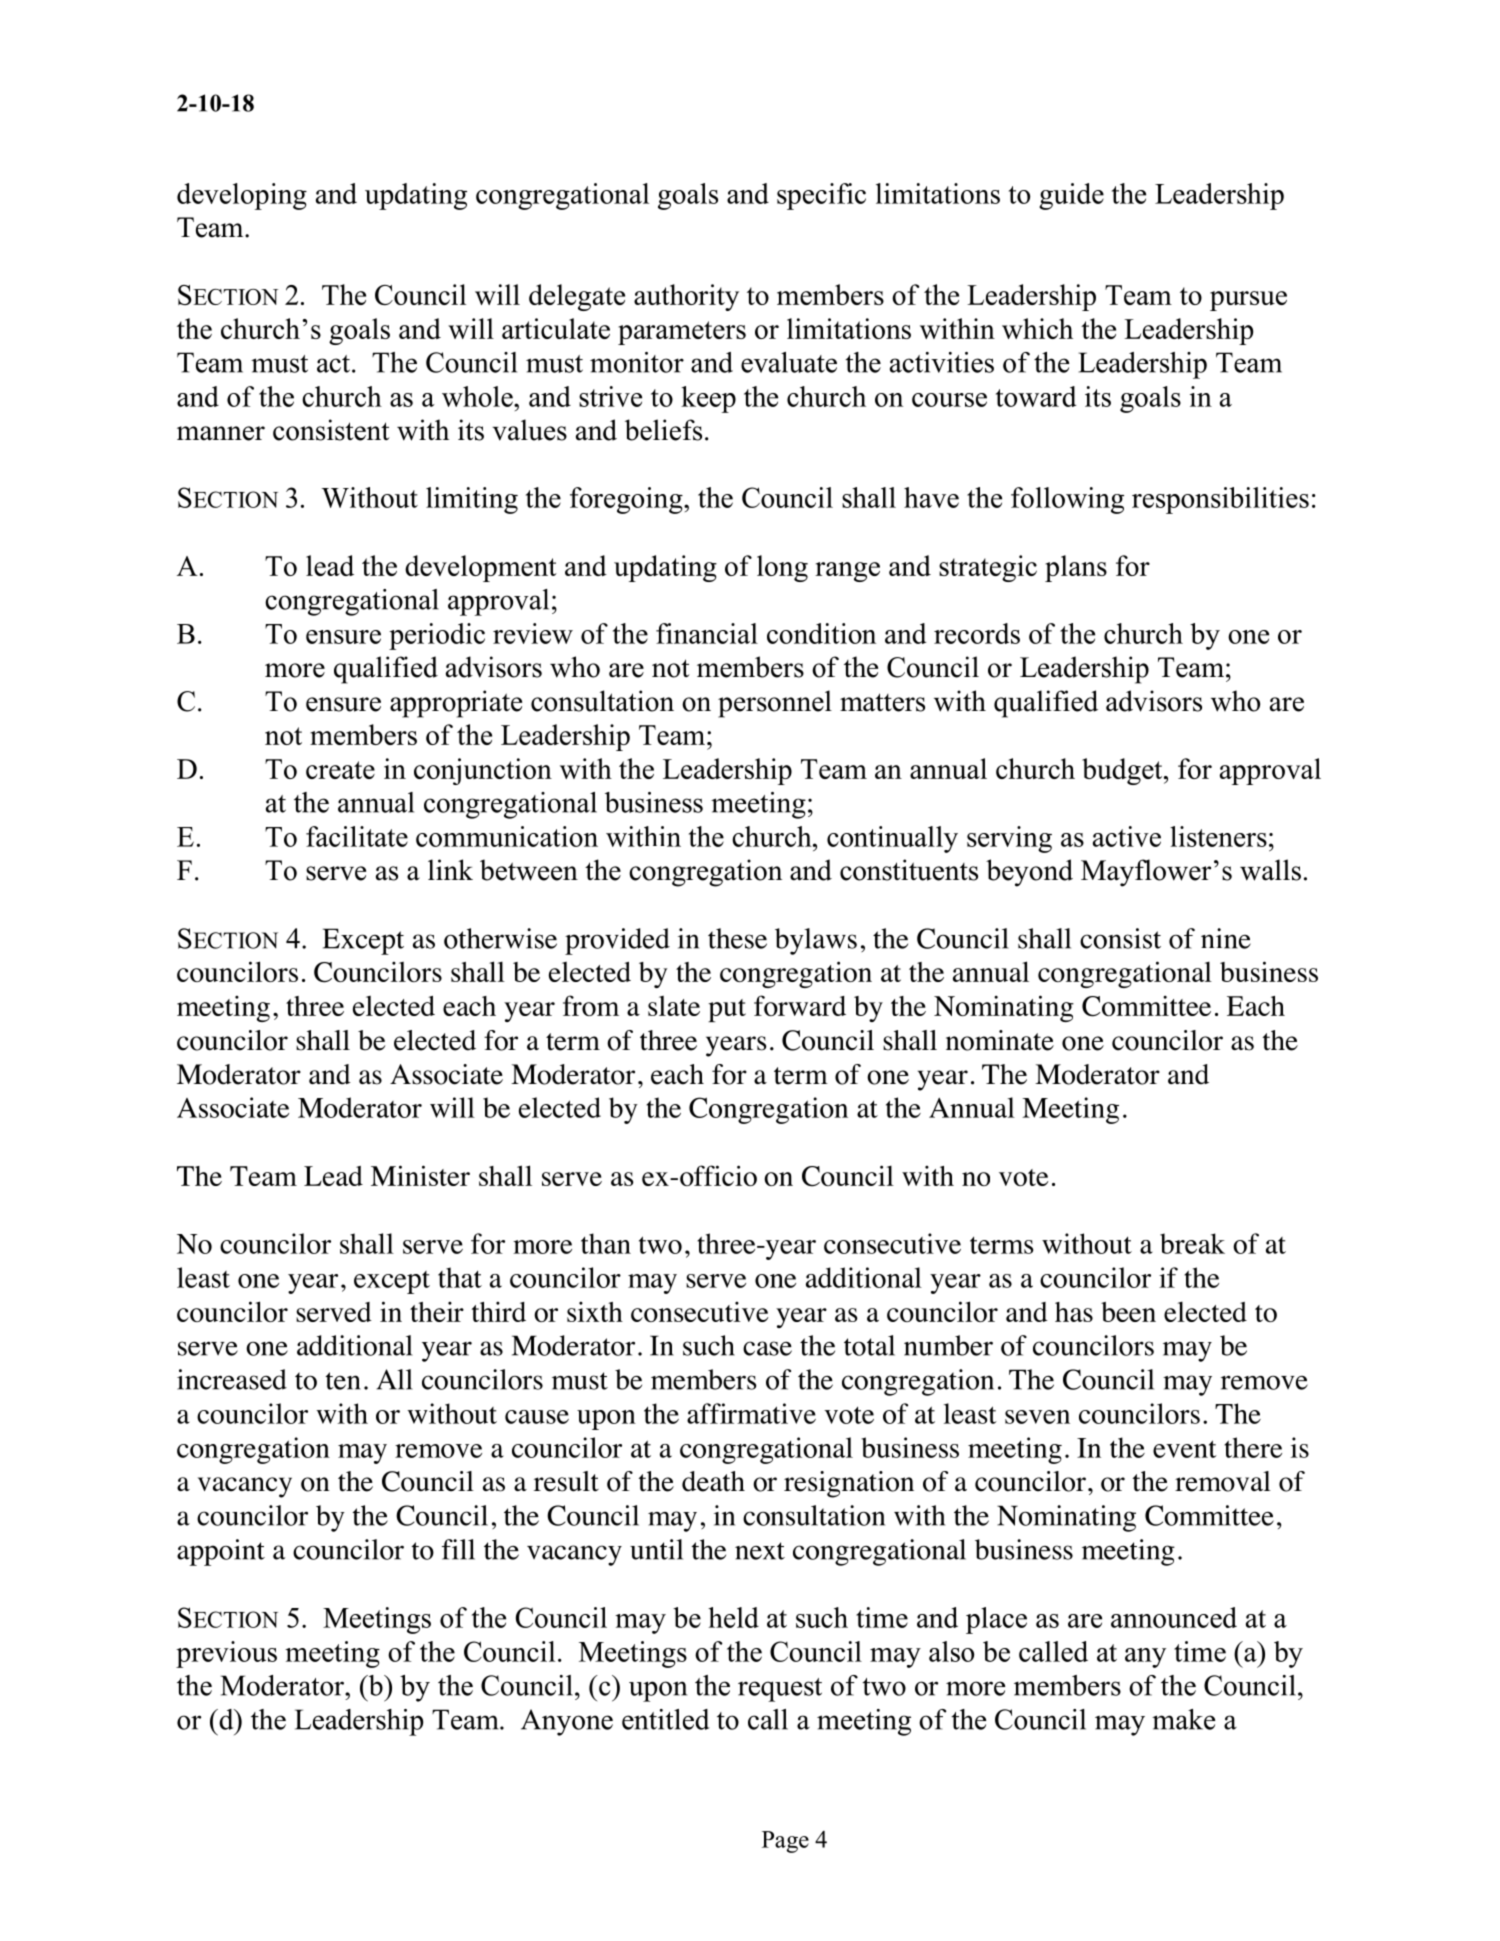 The width and height of the page is (1500, 1941). I want to click on previous, so click(226, 1654).
